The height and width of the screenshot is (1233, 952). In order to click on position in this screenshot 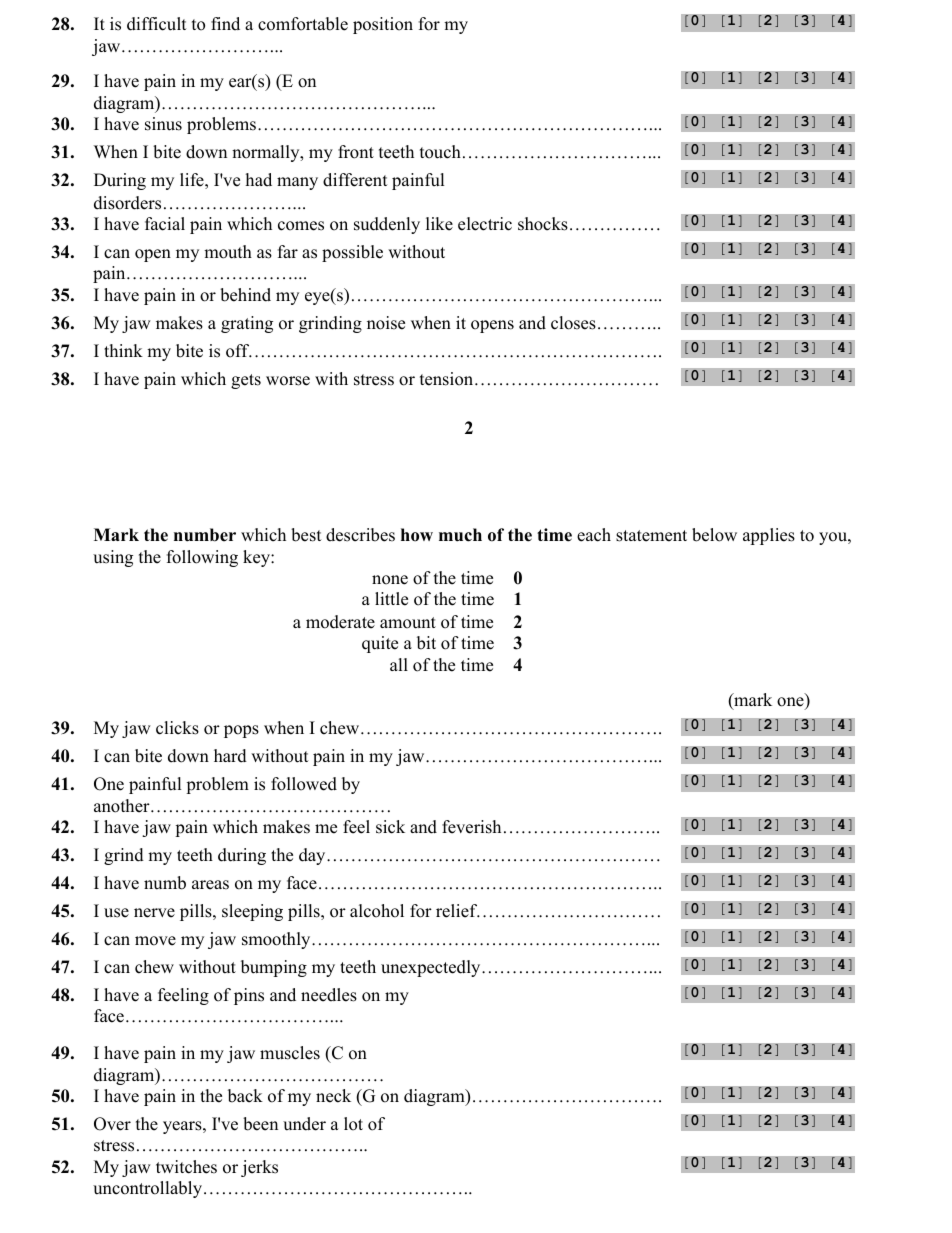, I will do `click(383, 25)`.
